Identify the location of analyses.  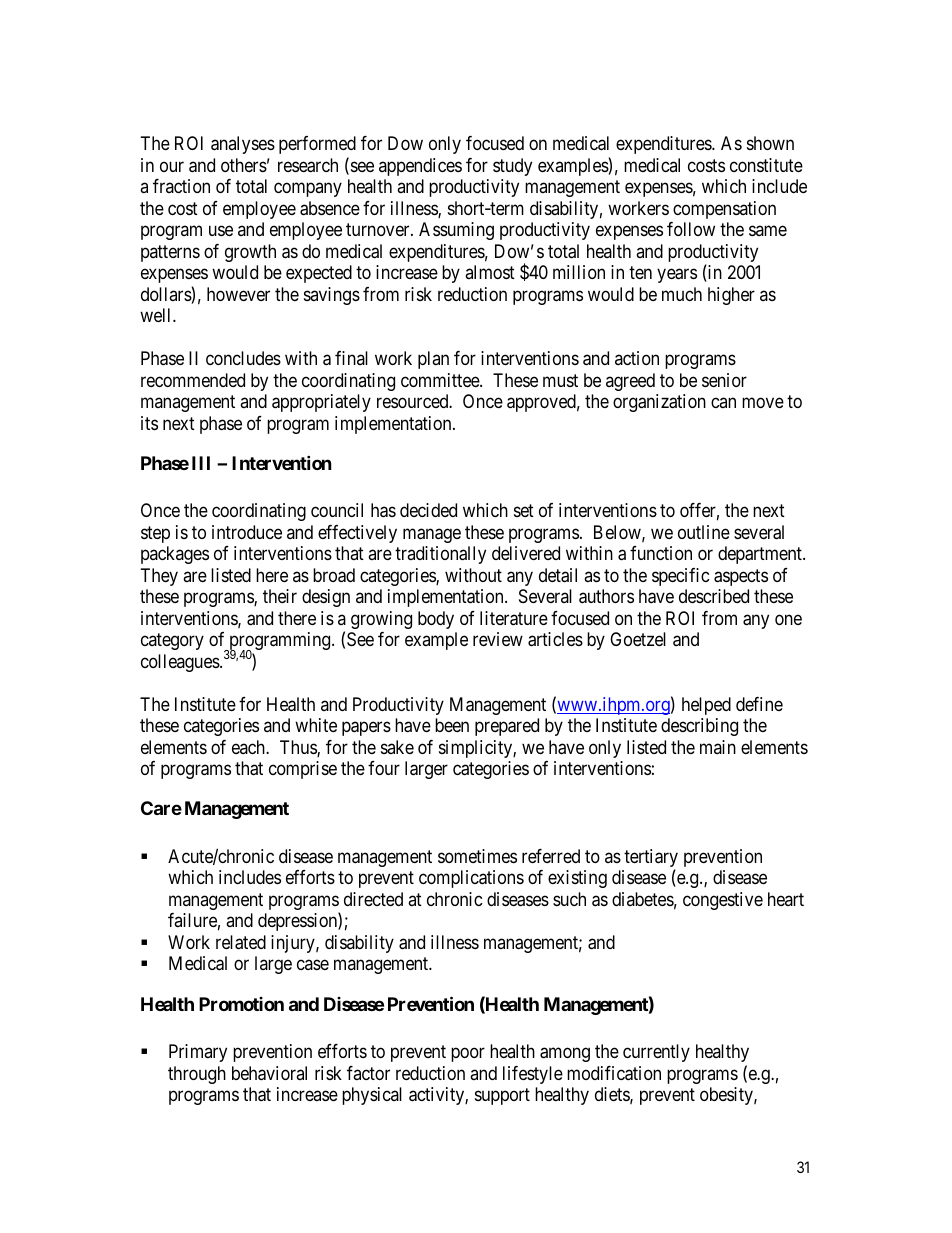
(243, 145).
